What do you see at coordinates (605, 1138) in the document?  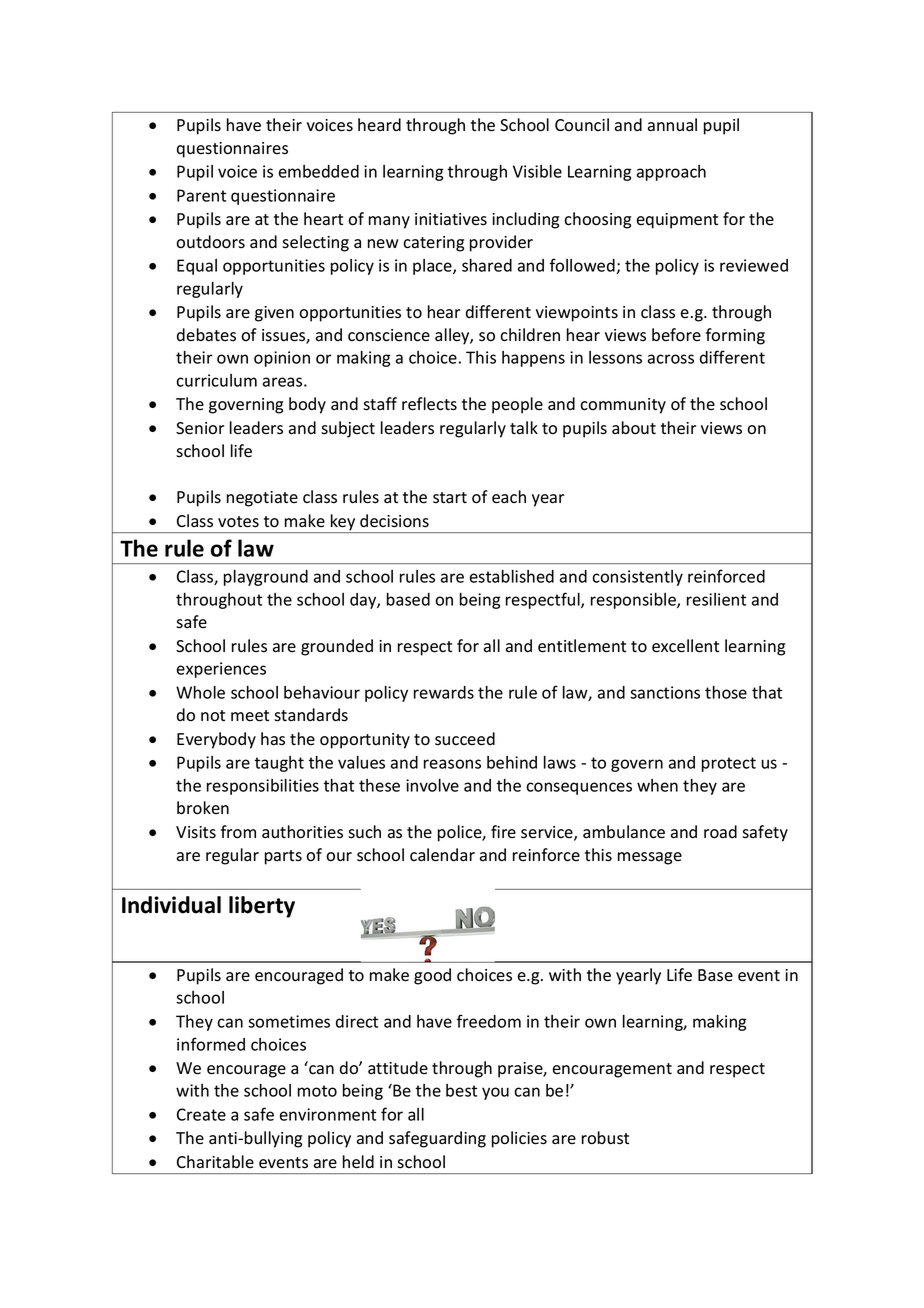 I see `robust` at bounding box center [605, 1138].
